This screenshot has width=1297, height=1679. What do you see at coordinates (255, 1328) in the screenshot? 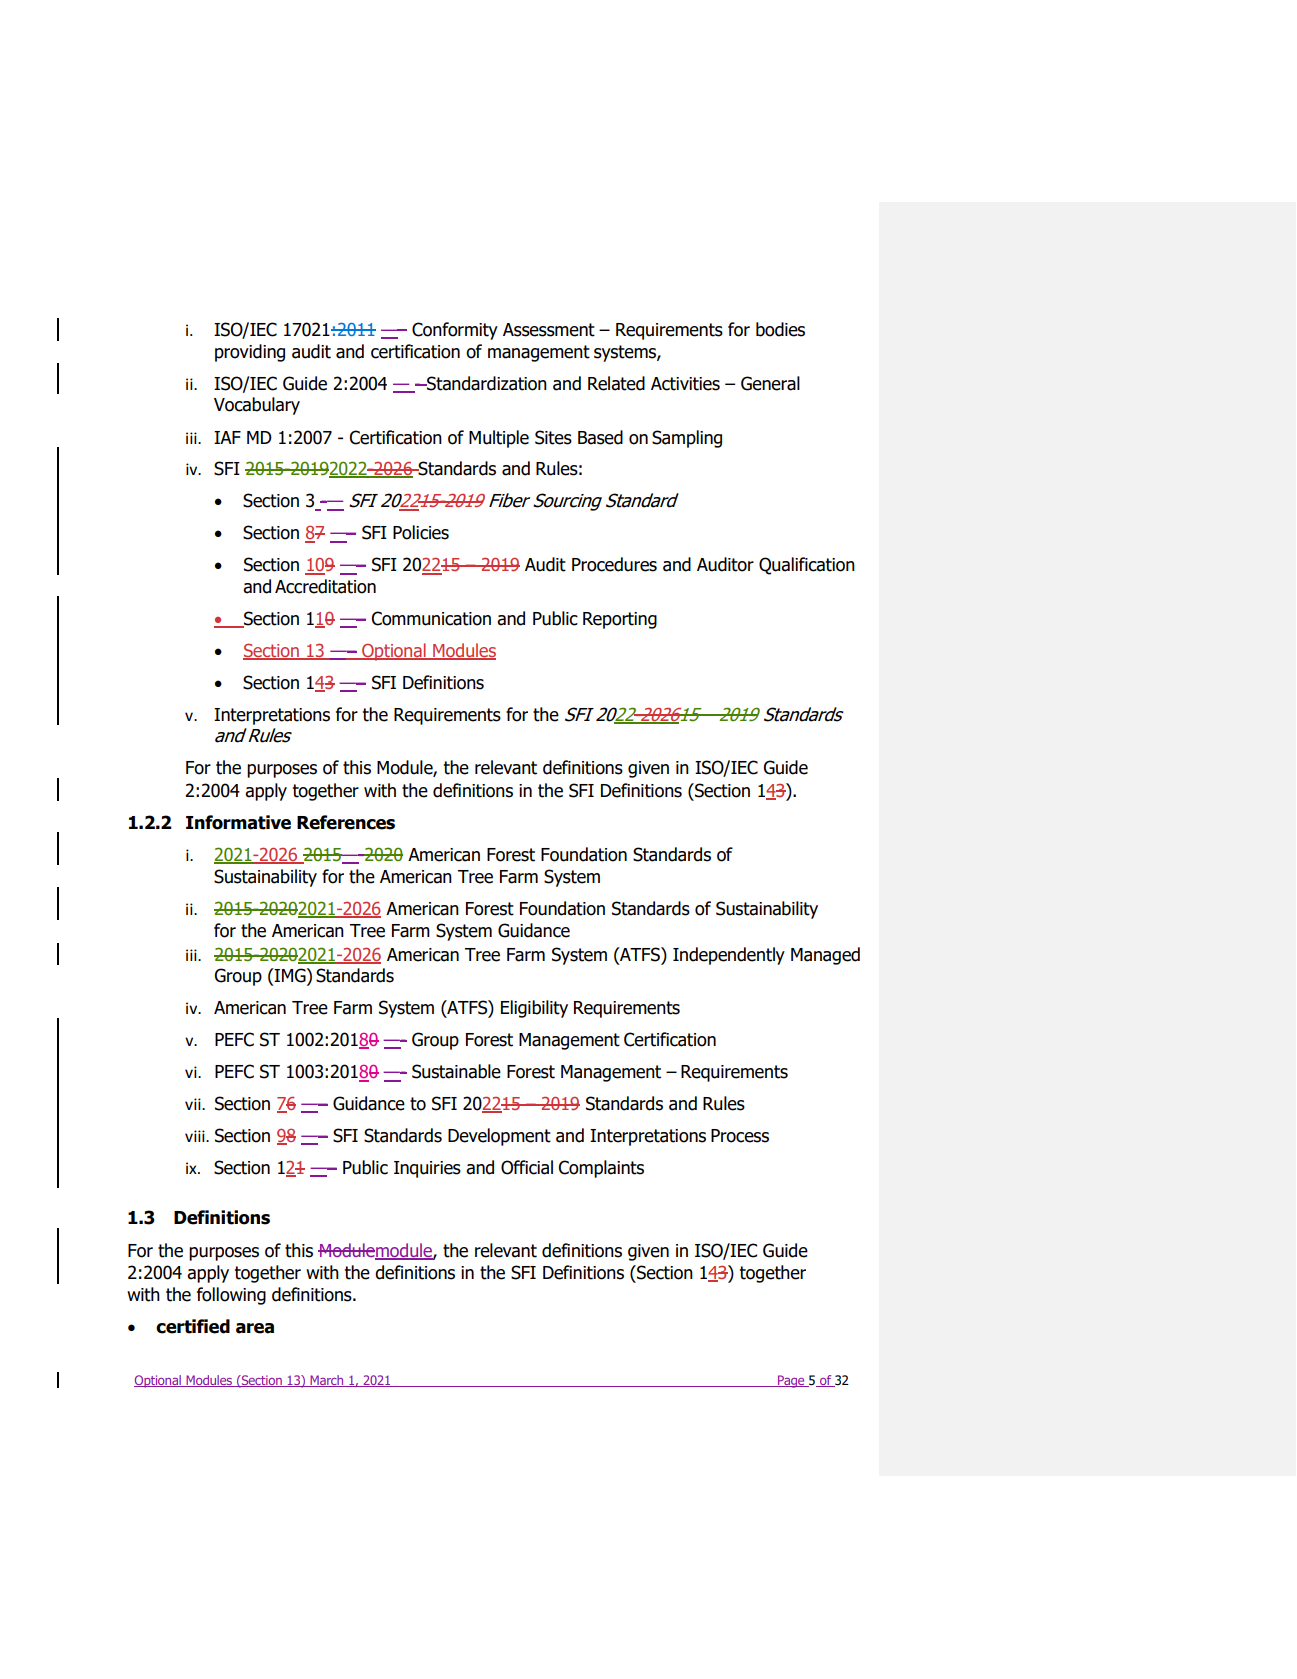
I see `area` at bounding box center [255, 1328].
